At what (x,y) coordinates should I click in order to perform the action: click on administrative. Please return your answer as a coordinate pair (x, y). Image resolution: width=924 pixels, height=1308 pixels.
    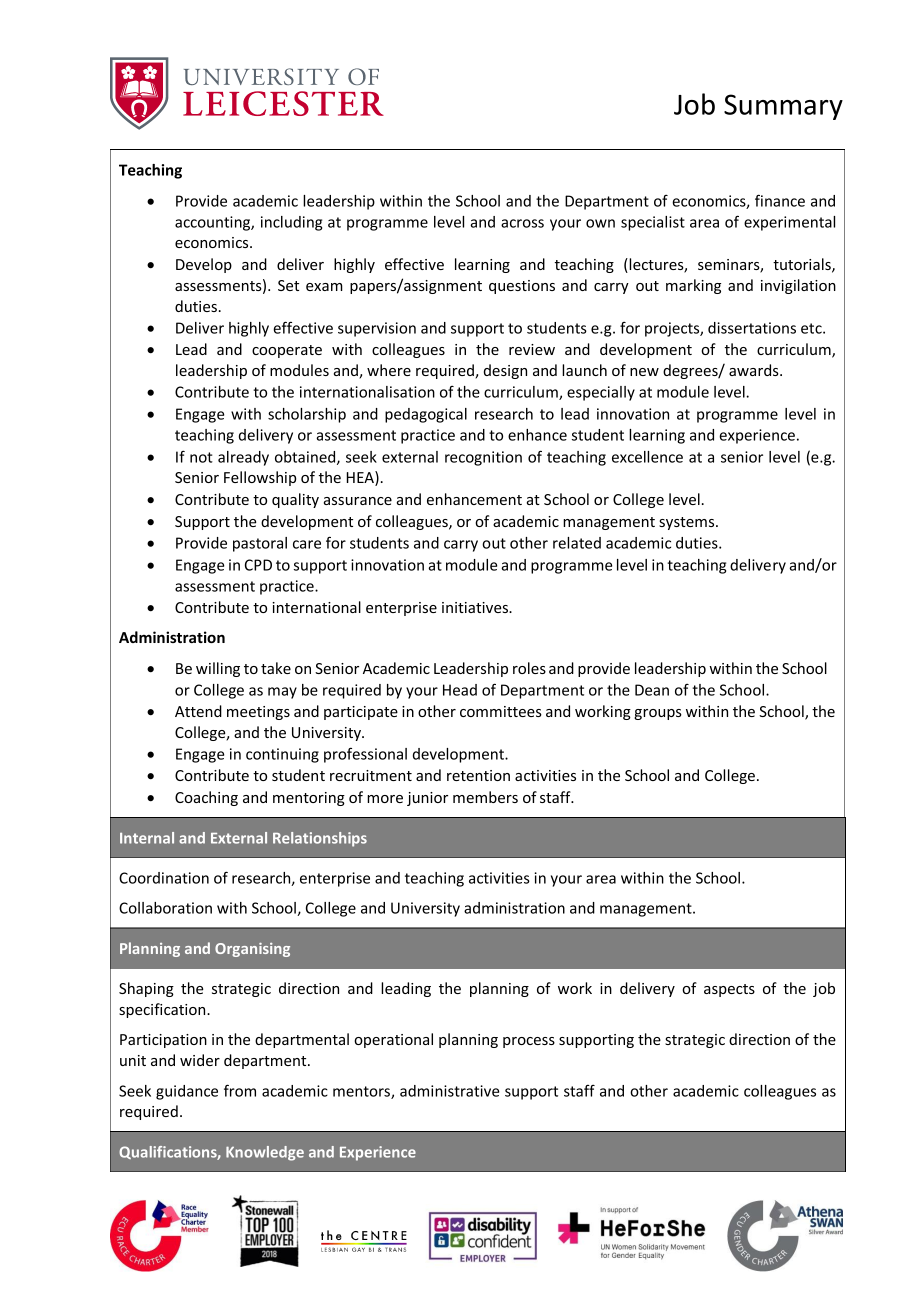
    Looking at the image, I should click on (449, 1091).
